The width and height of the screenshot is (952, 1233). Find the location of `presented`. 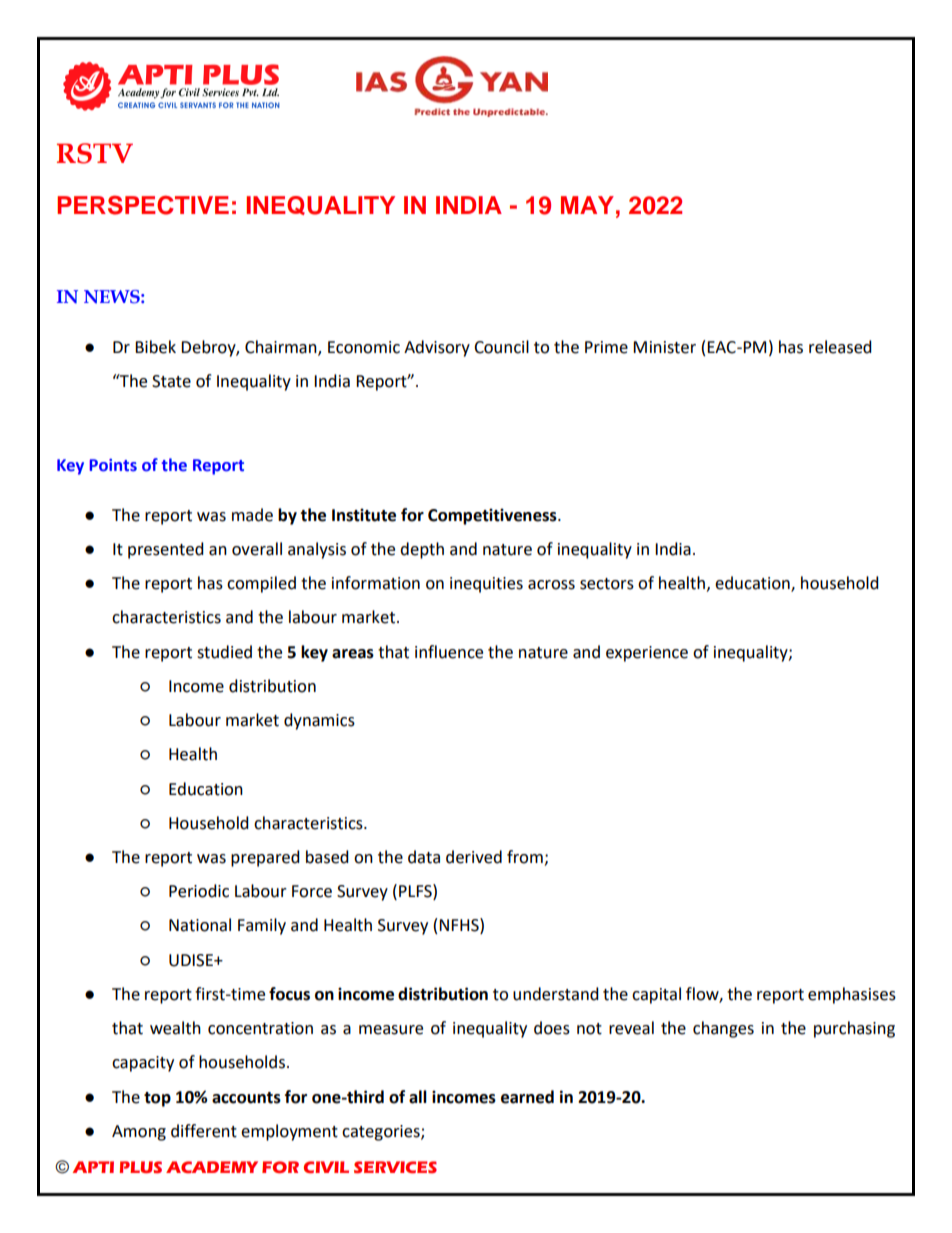

presented is located at coordinates (166, 550).
